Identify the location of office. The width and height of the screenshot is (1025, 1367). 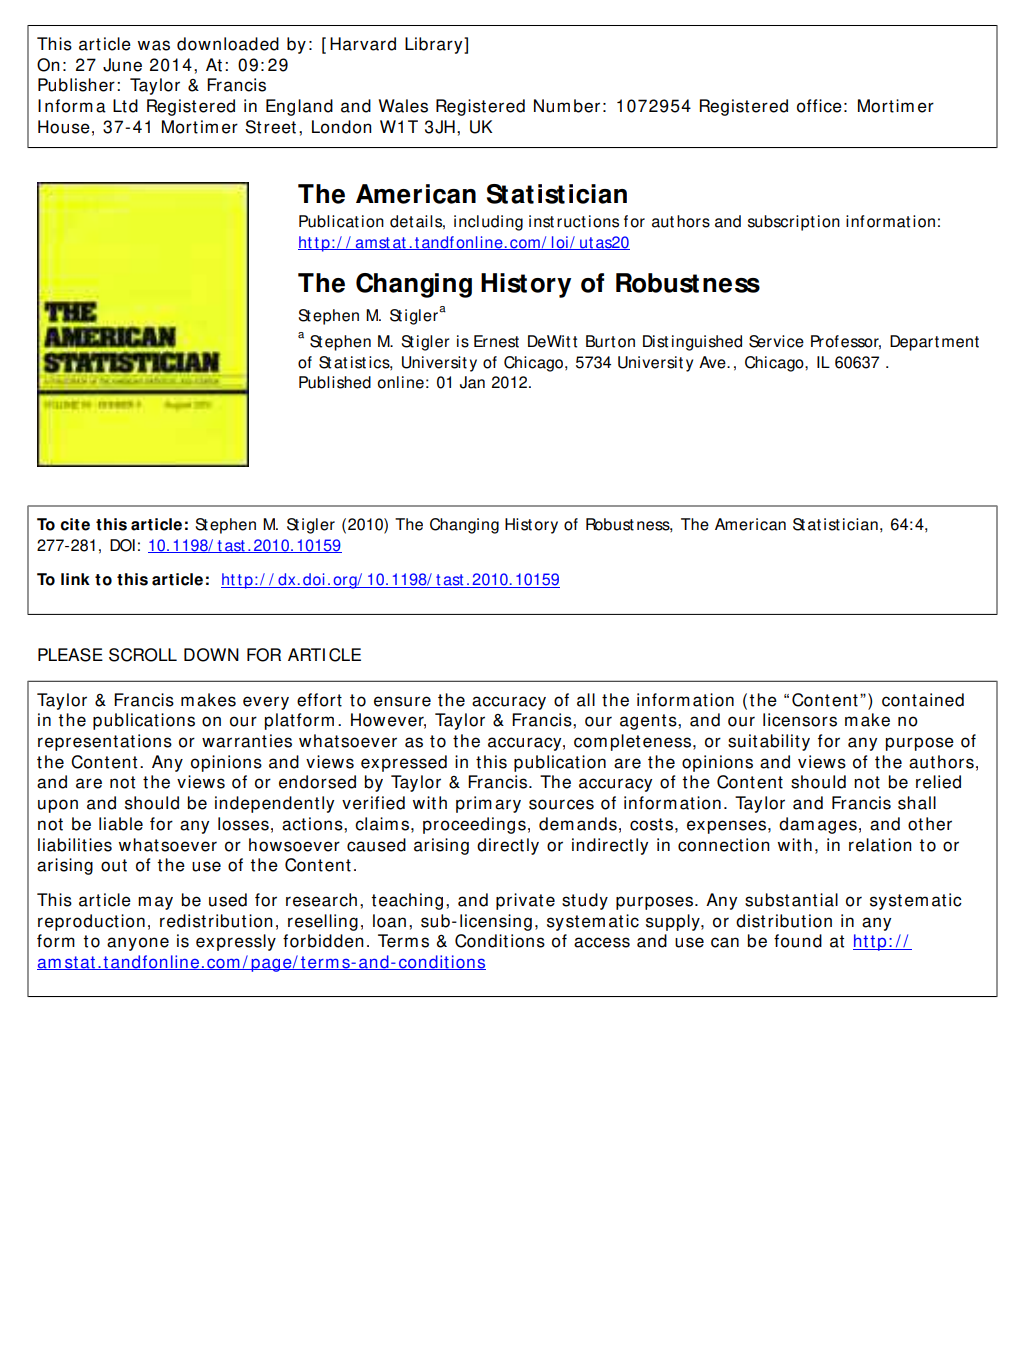
(819, 106).
